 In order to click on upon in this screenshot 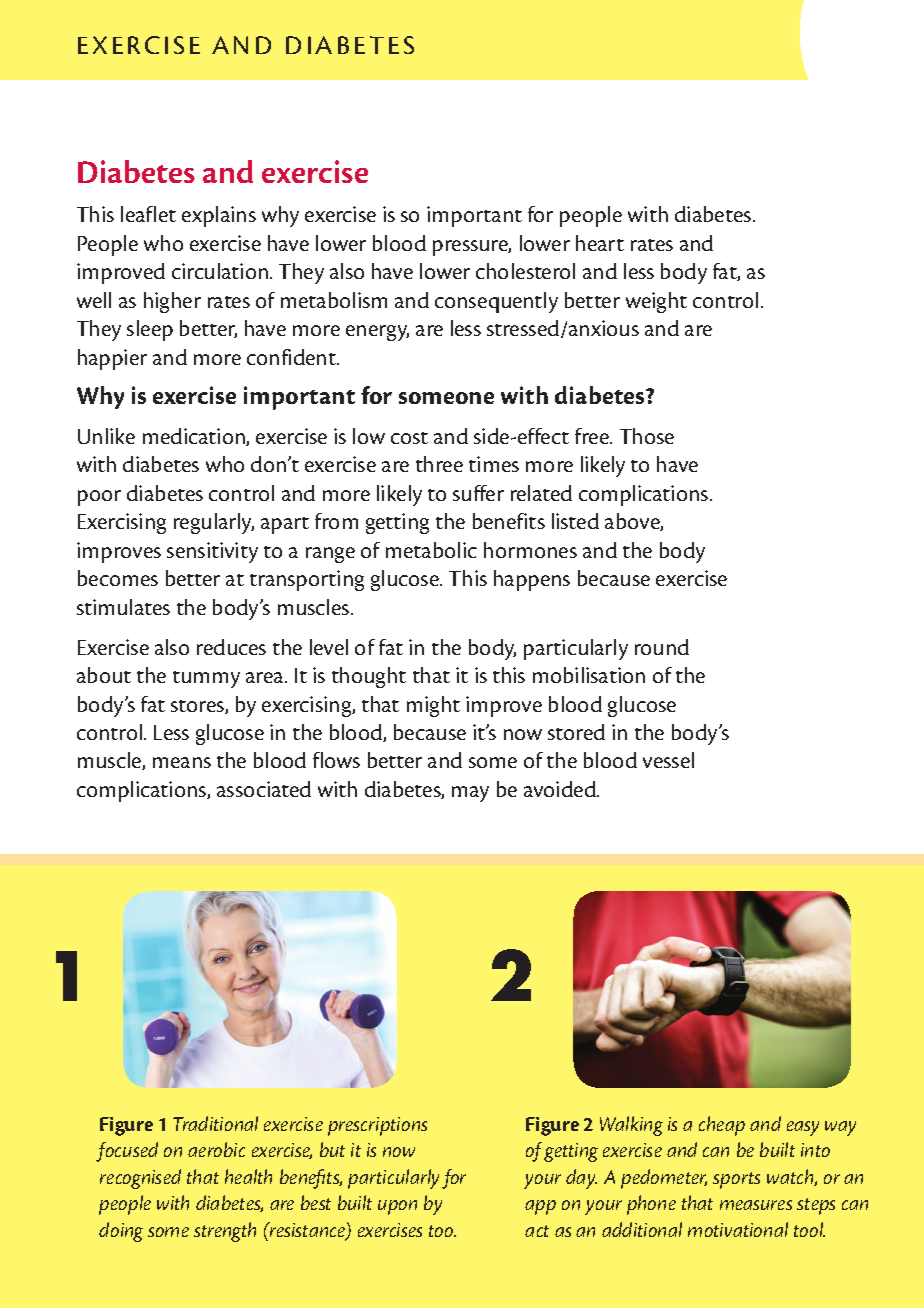, I will do `click(397, 1207)`.
